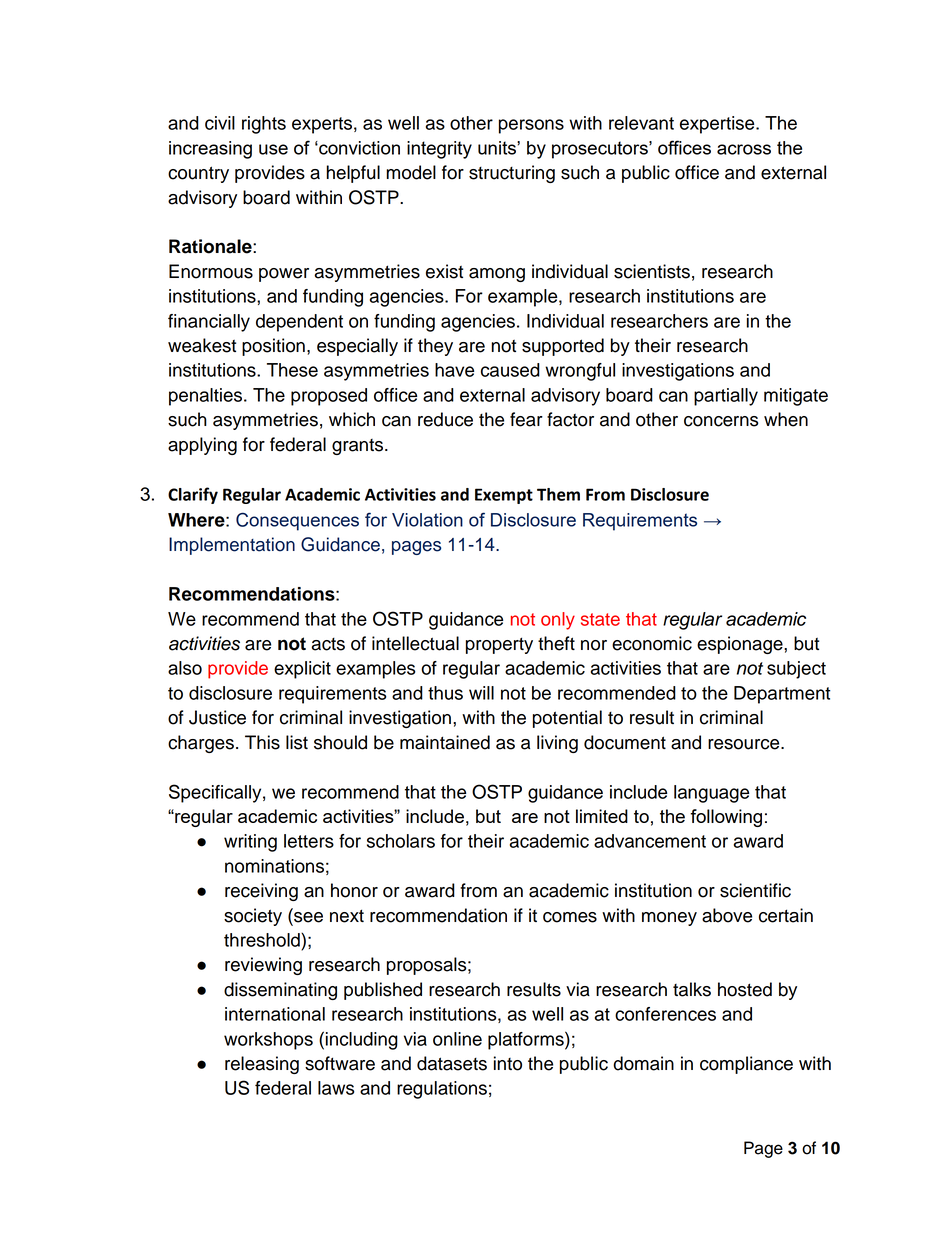 This document has height=1233, width=952. What do you see at coordinates (499, 645) in the document?
I see `property` at bounding box center [499, 645].
